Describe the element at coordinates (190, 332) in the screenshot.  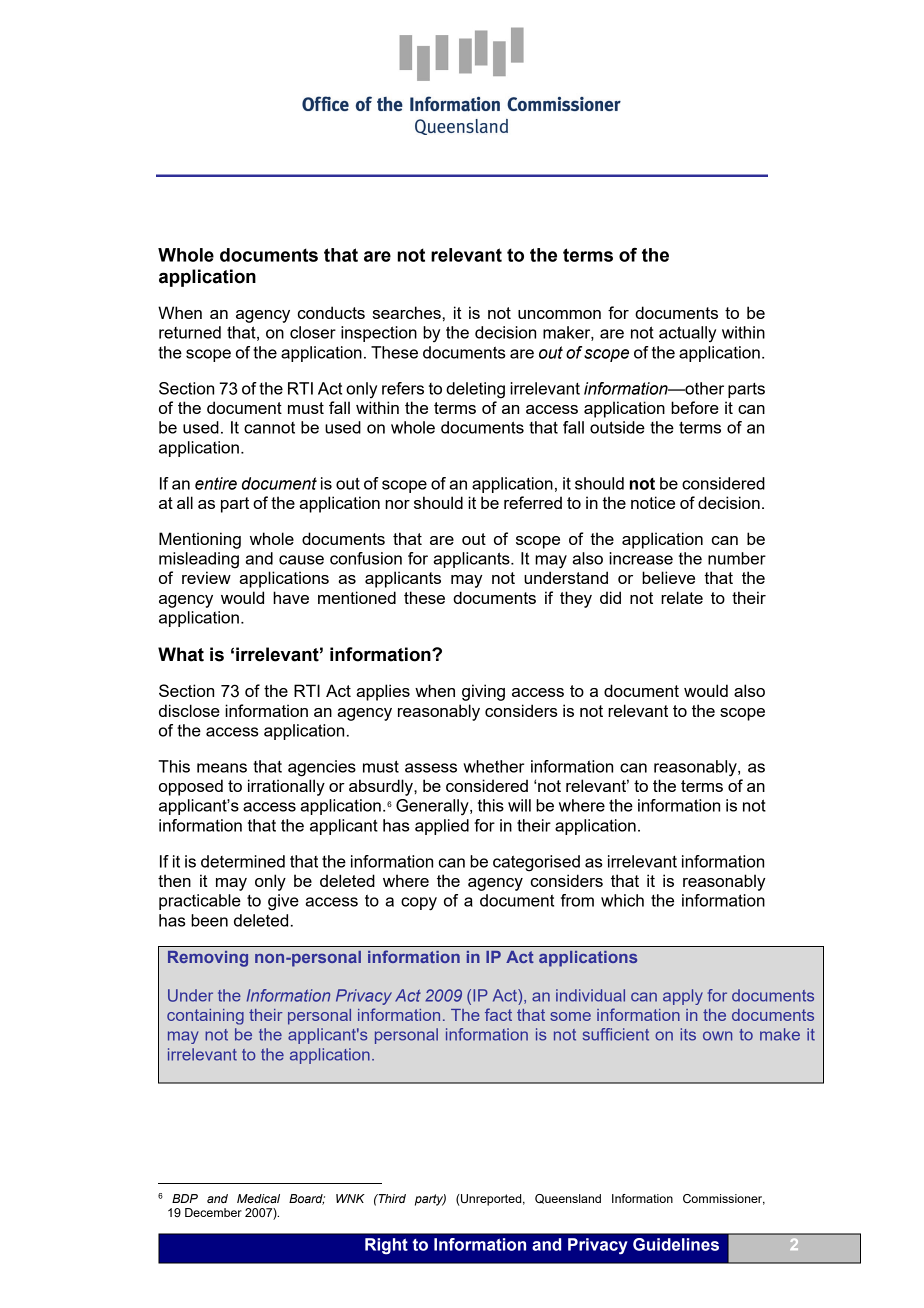
I see `returned` at that location.
